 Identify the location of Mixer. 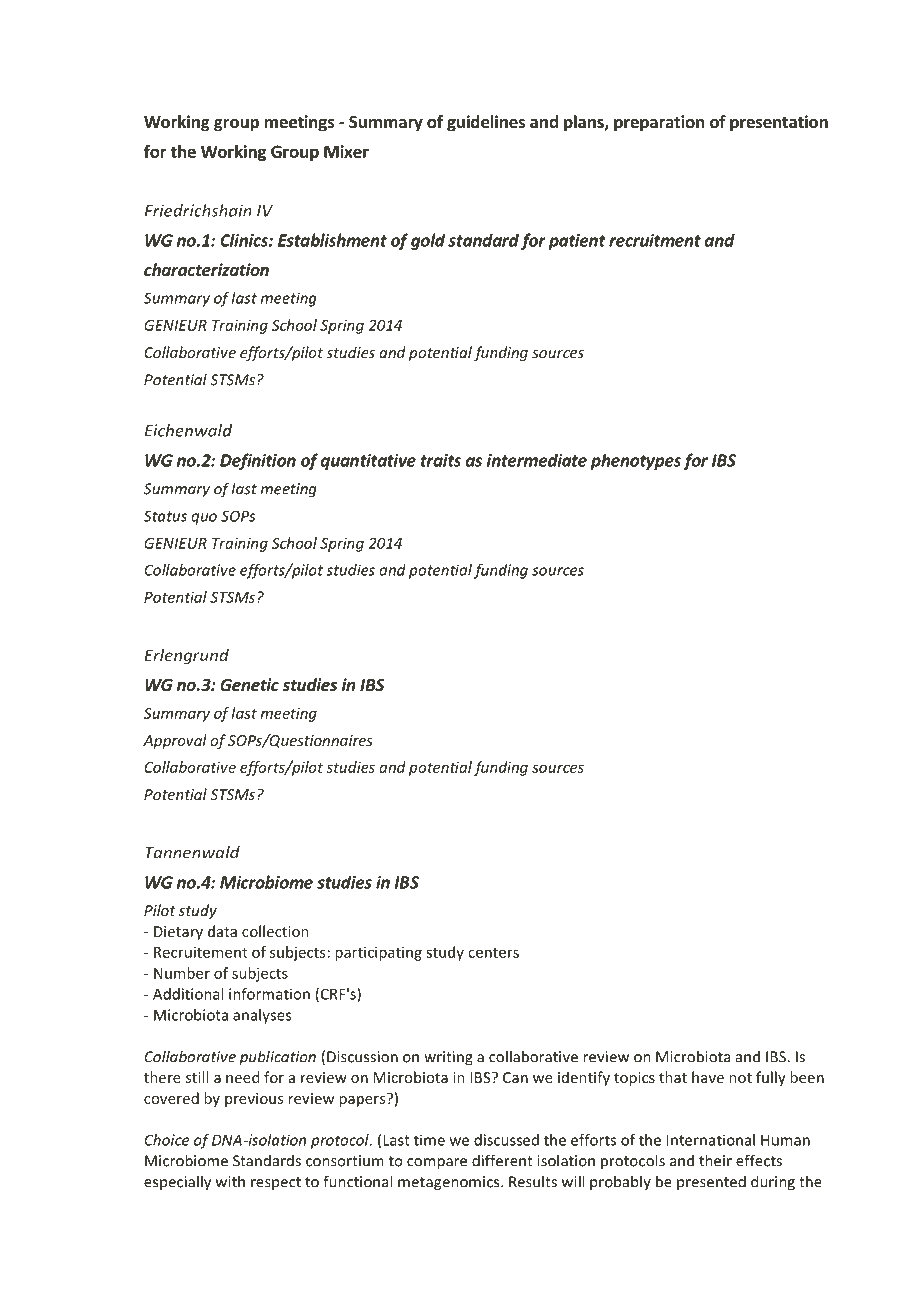
(346, 151).
